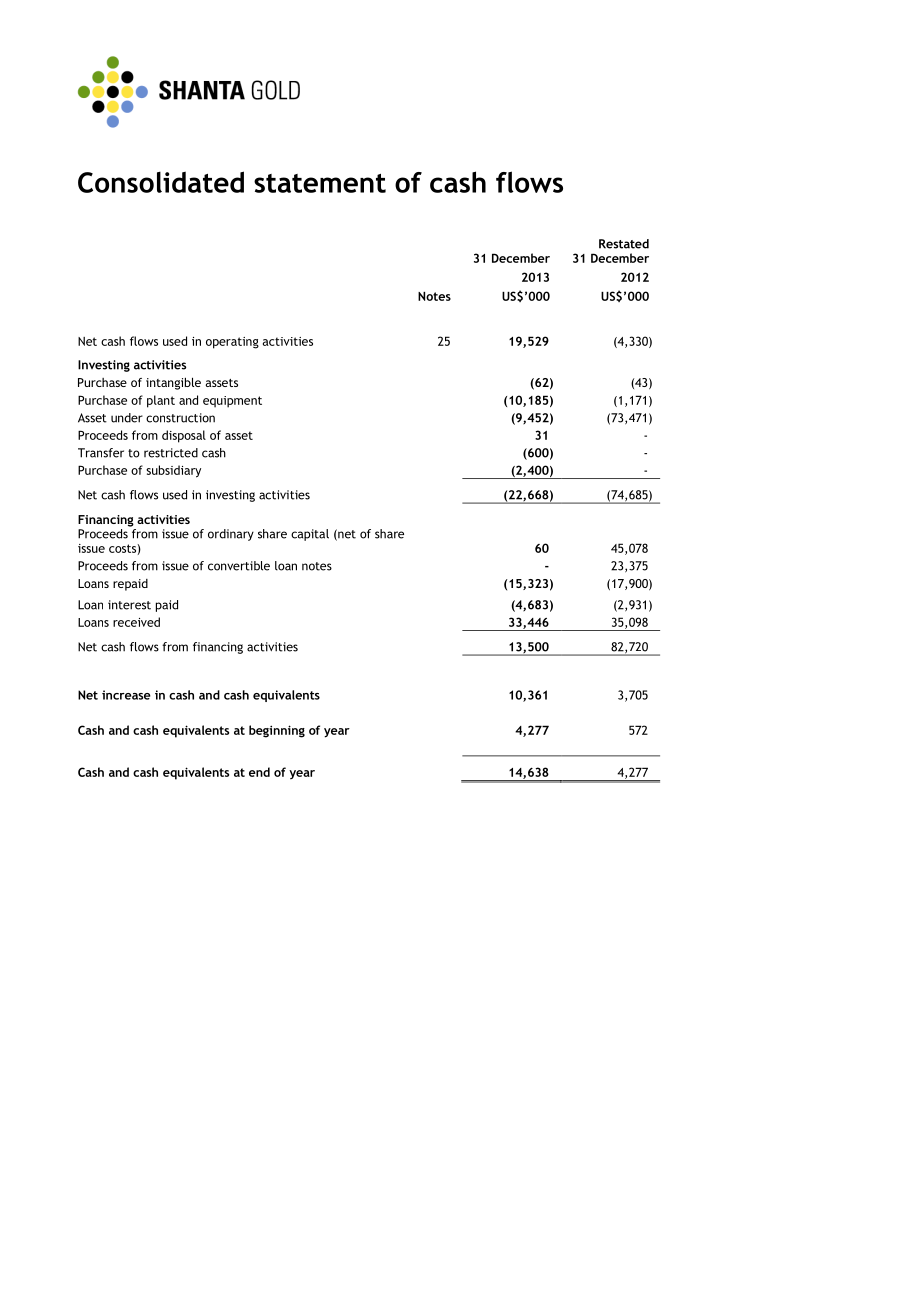 This image has width=924, height=1308. Describe the element at coordinates (259, 772) in the image. I see `end` at that location.
